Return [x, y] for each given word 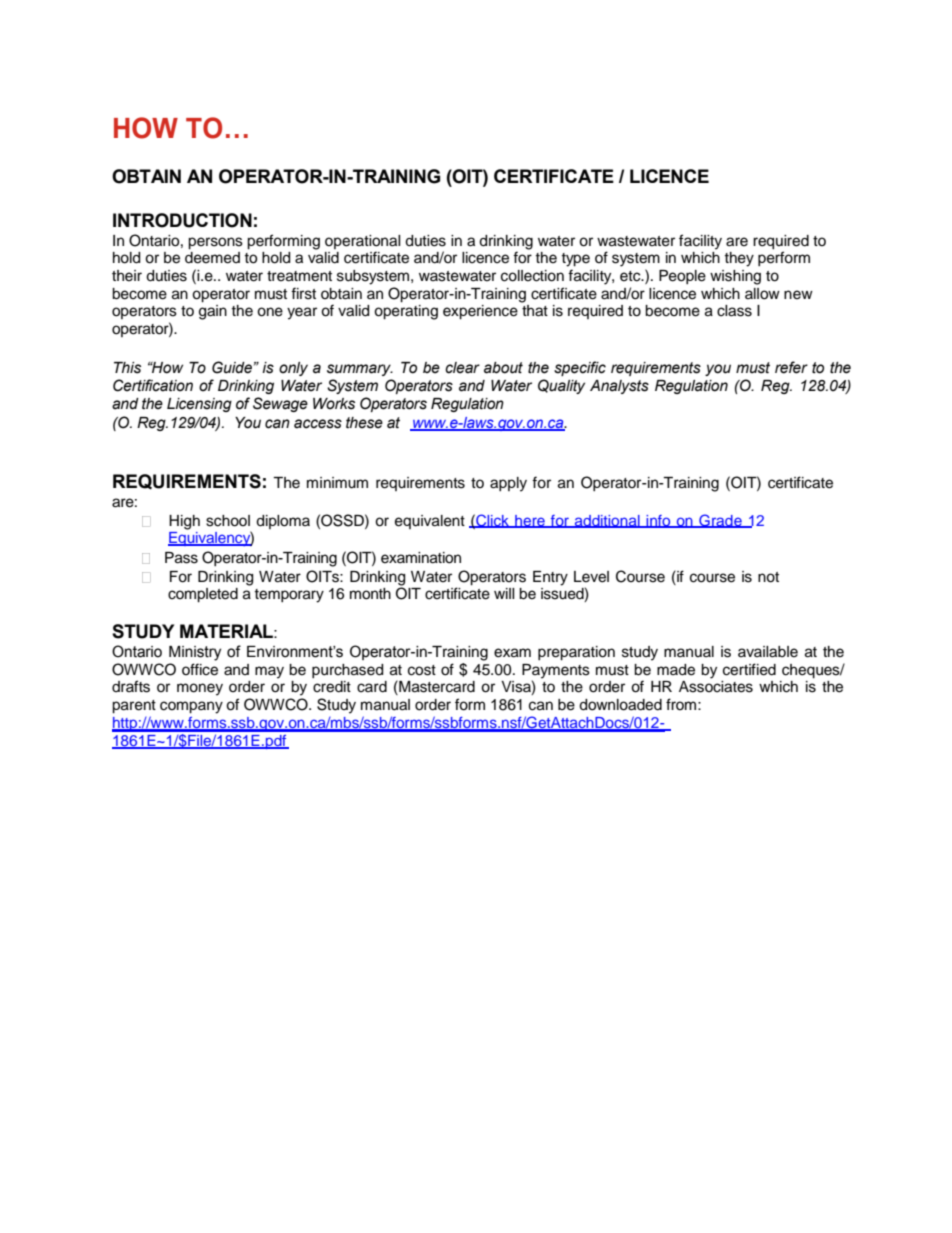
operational [363, 242]
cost [422, 670]
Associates [716, 687]
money [200, 689]
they [739, 259]
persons [215, 243]
